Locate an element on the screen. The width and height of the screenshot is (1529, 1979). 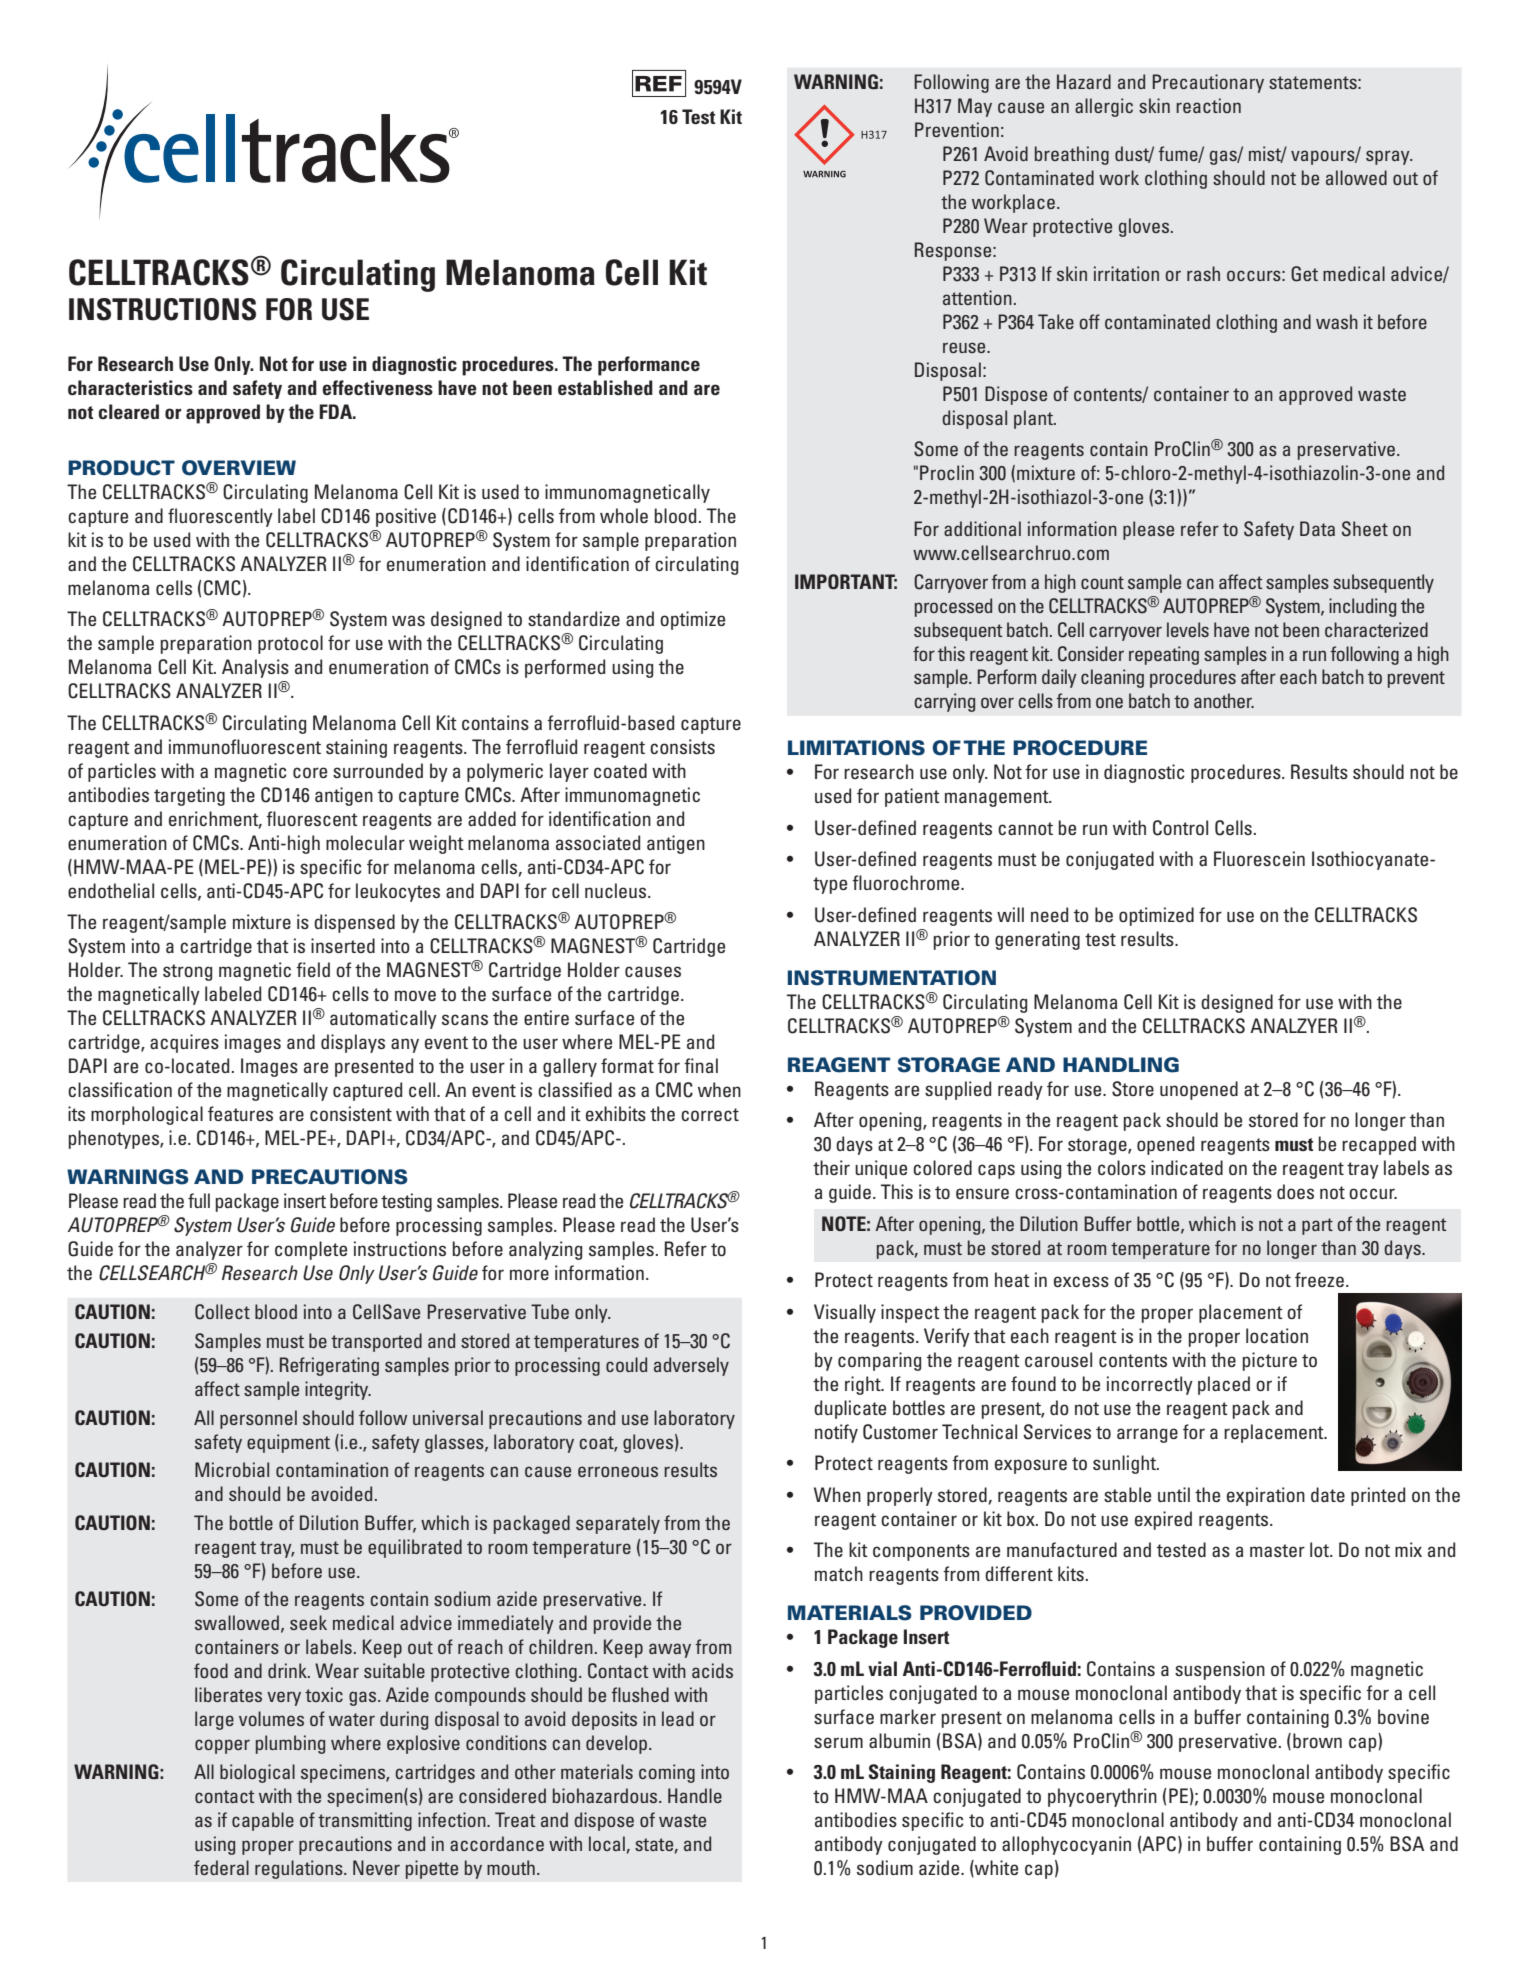
Handle is located at coordinates (695, 1795).
